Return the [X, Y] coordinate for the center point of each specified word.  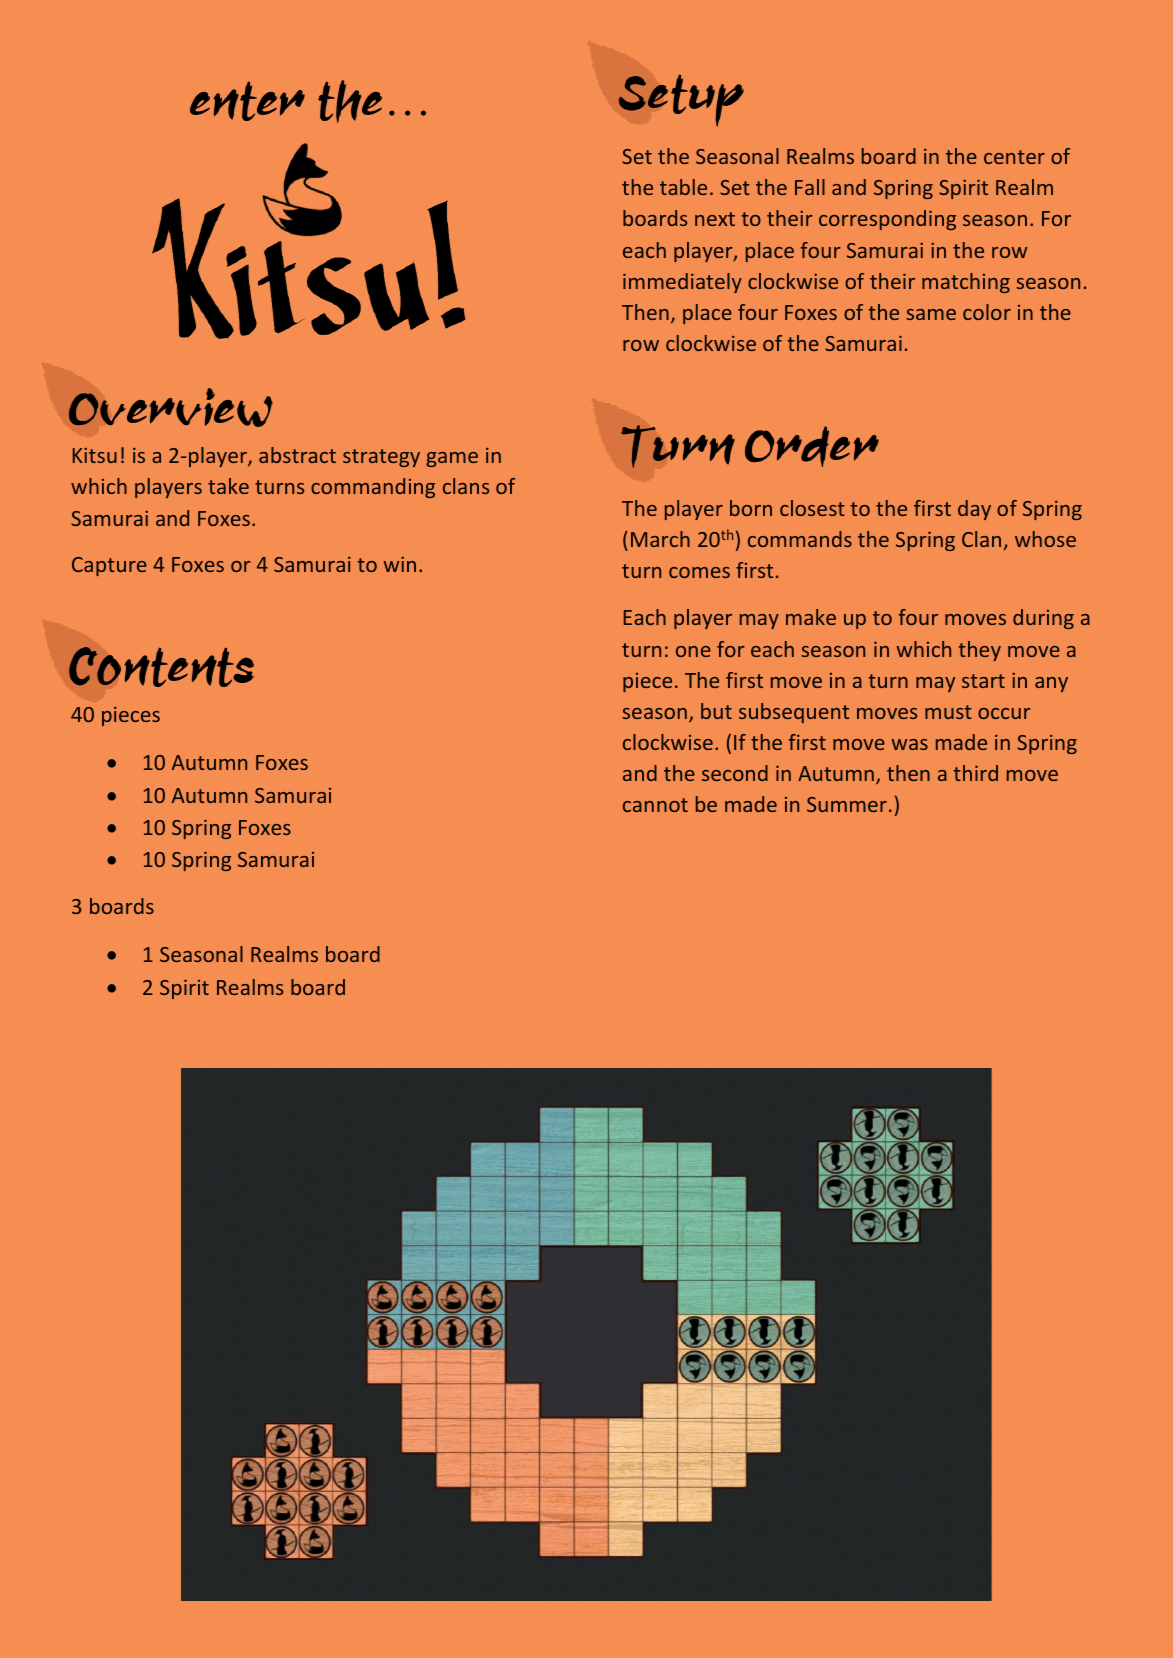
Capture [109, 566]
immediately [682, 283]
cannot [655, 805]
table [683, 187]
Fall [810, 187]
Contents [161, 667]
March [660, 539]
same [931, 314]
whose [1045, 539]
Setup [681, 100]
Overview [171, 407]
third [976, 773]
